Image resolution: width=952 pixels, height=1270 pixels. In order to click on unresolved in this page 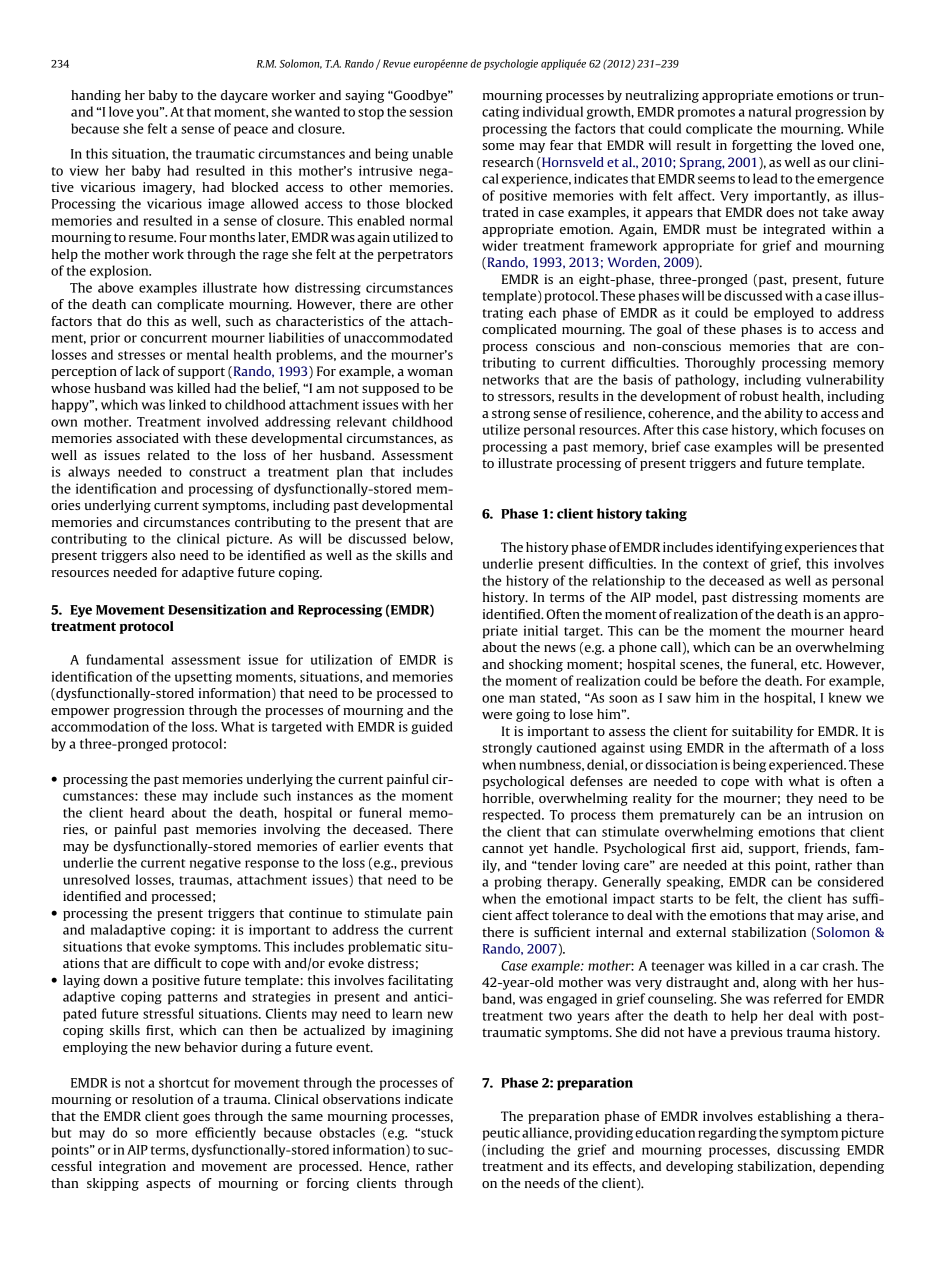, I will do `click(96, 879)`.
